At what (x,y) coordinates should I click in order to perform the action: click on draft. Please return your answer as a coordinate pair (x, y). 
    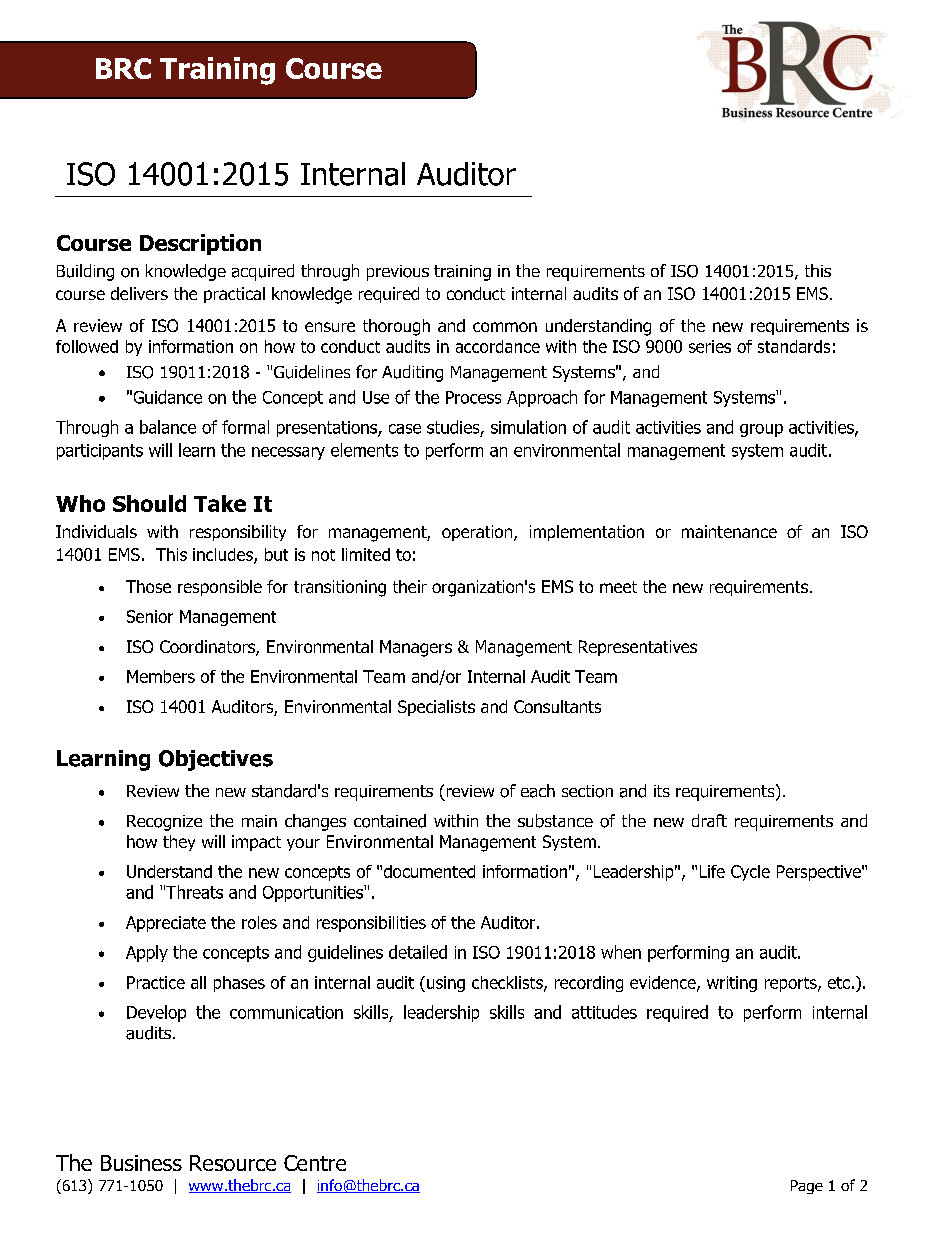
    Looking at the image, I should click on (709, 820).
